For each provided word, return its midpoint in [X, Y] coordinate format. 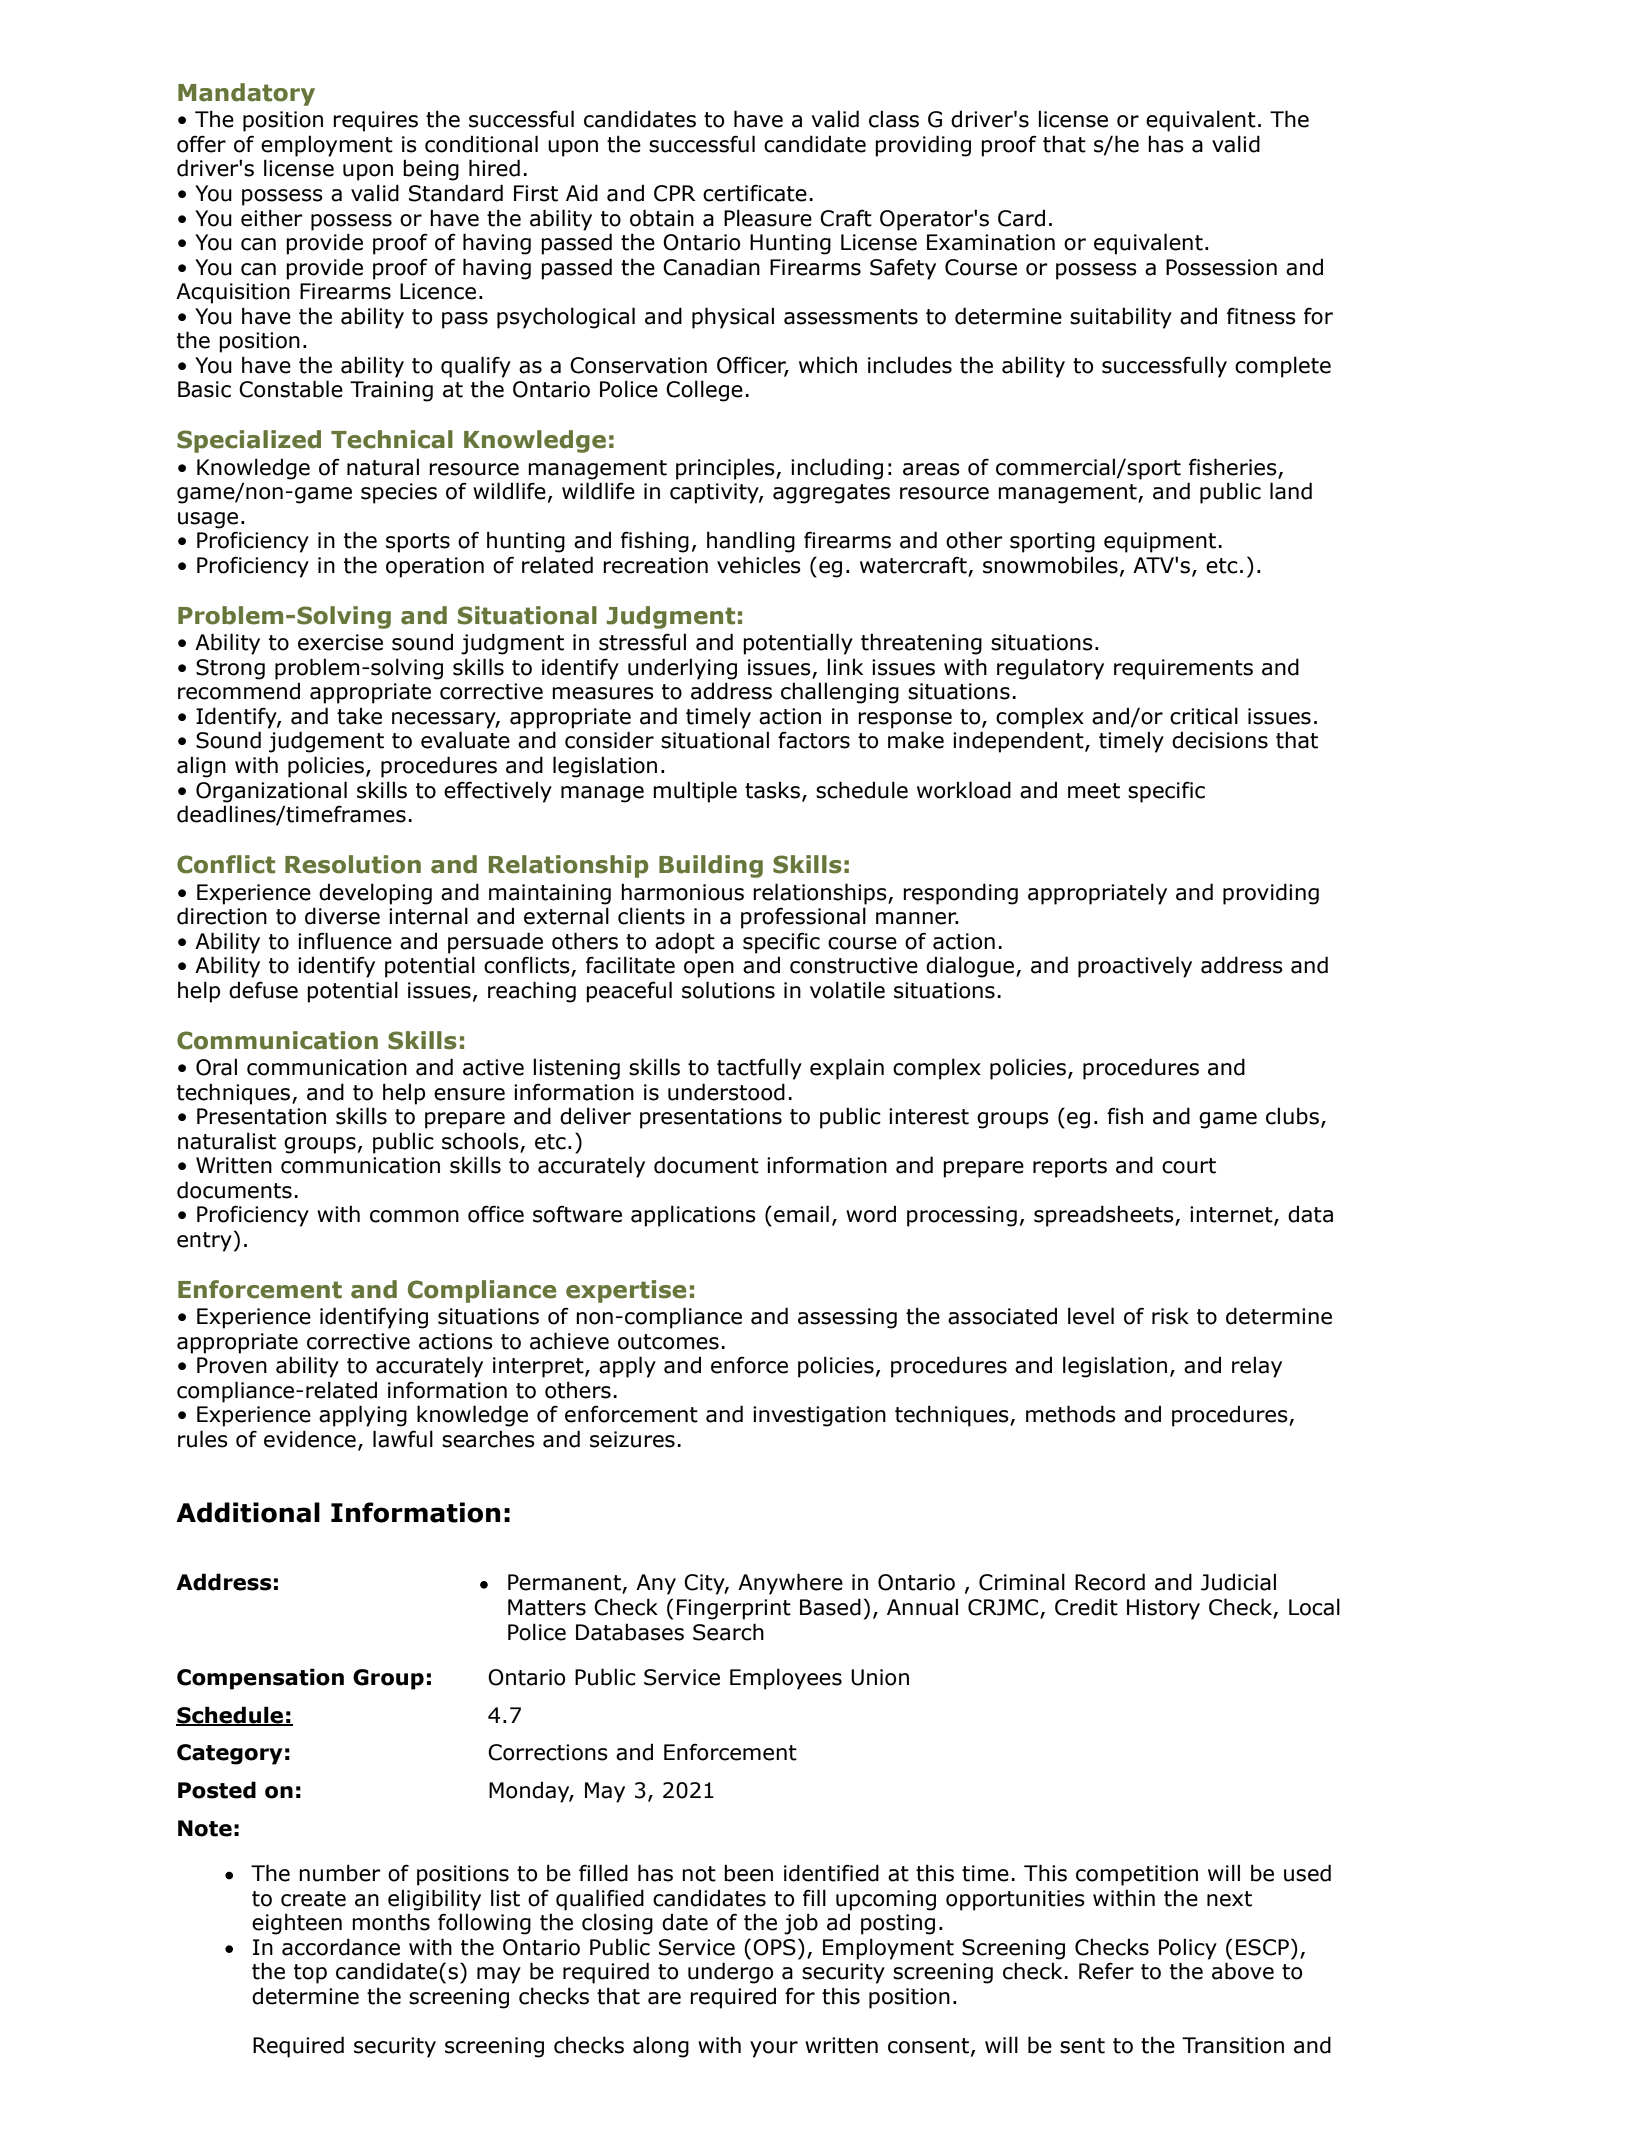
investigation [819, 1416]
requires [375, 121]
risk [1170, 1316]
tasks [772, 790]
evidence [310, 1439]
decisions [1220, 740]
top [310, 1974]
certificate [755, 193]
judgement [326, 742]
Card [1021, 218]
